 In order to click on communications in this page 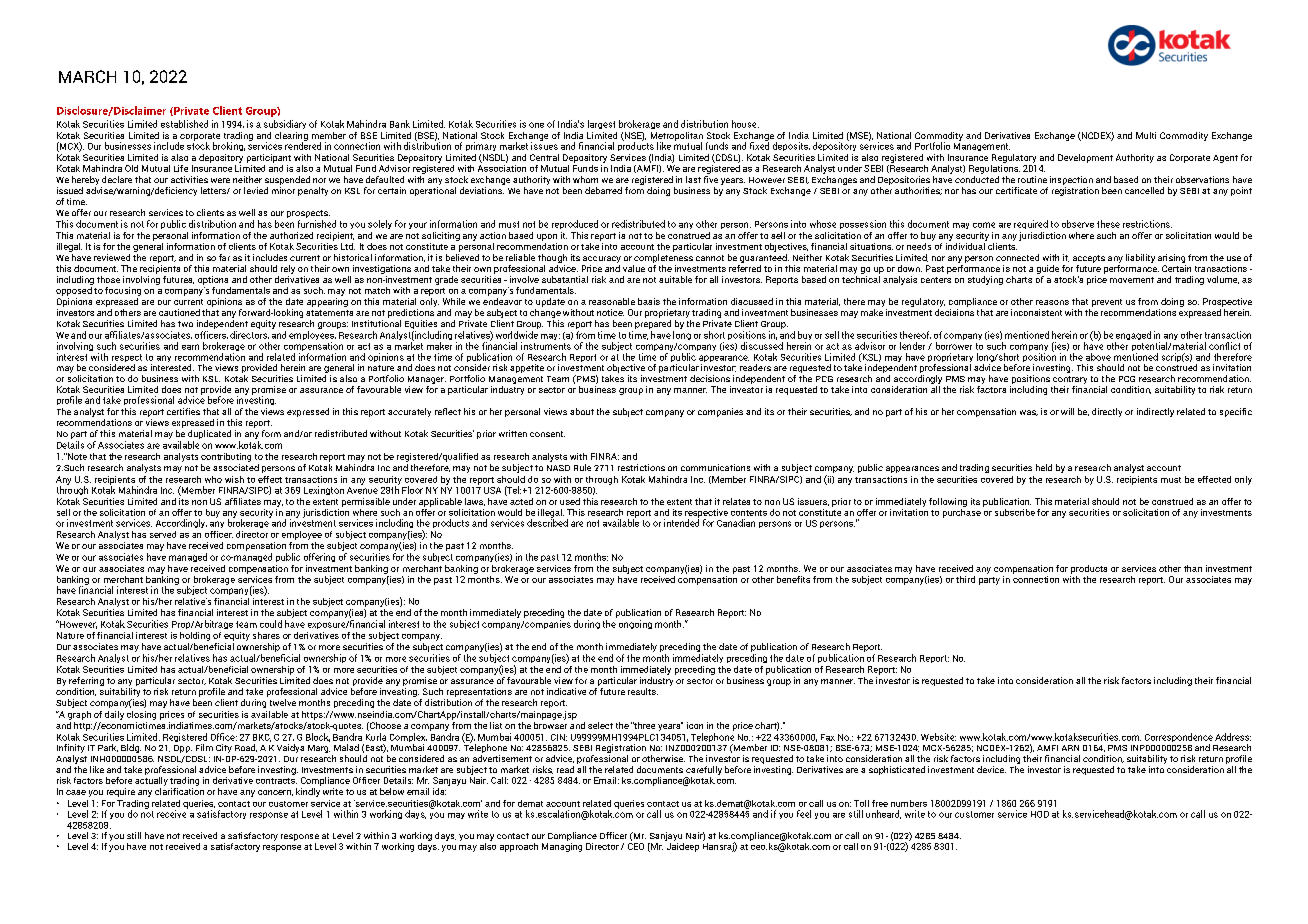, I will do `click(715, 467)`.
